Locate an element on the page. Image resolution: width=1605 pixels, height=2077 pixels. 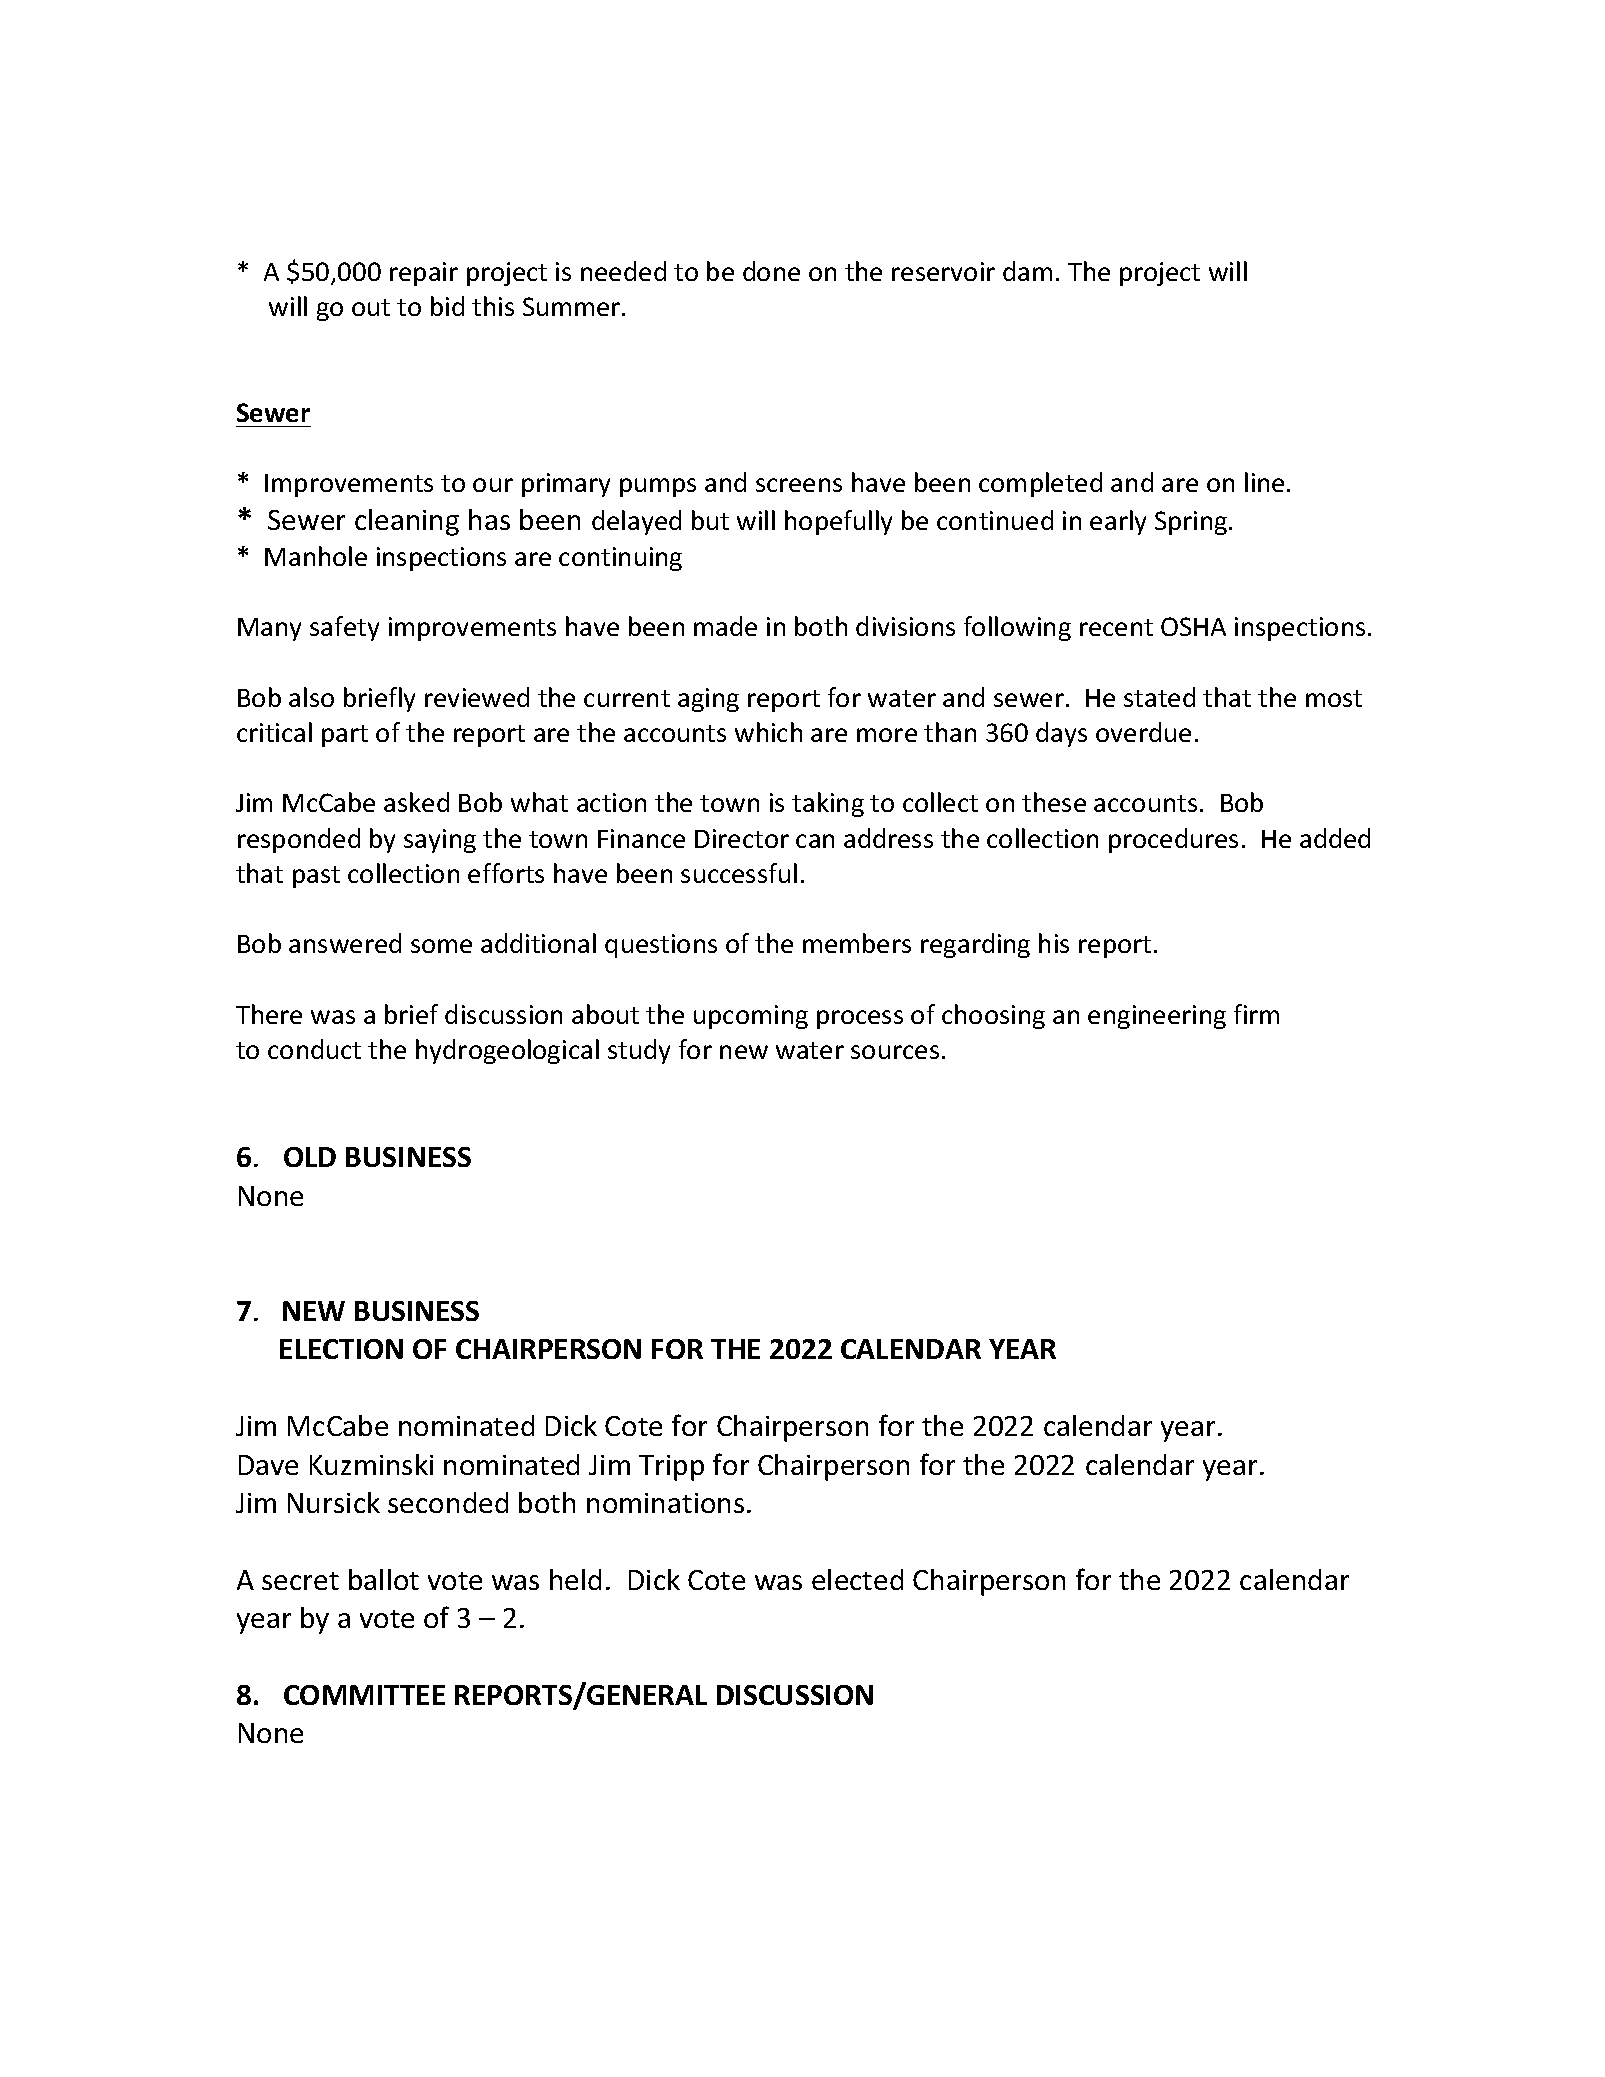
overdue is located at coordinates (1143, 732).
